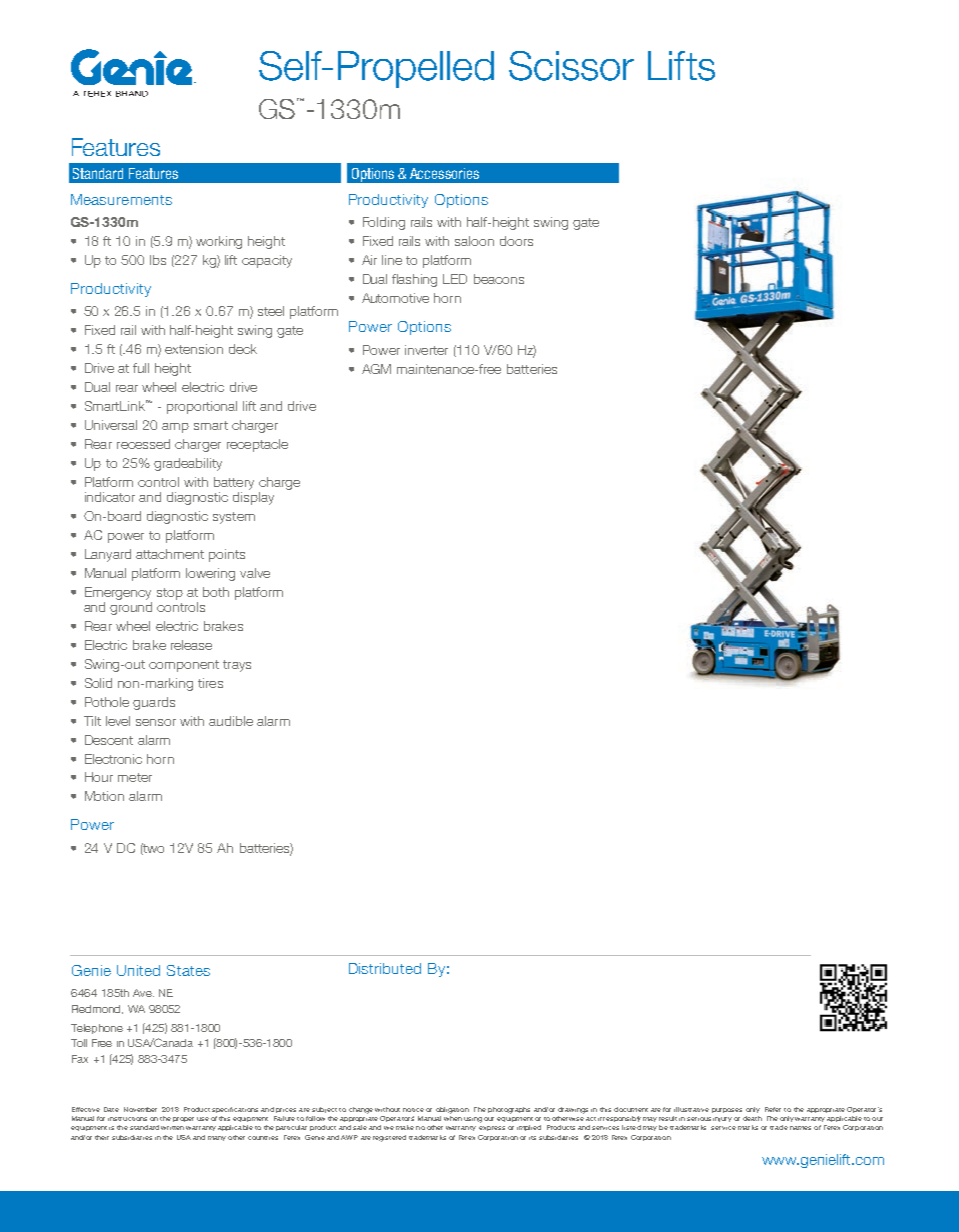 This screenshot has width=959, height=1232. I want to click on purposes, so click(727, 1110).
